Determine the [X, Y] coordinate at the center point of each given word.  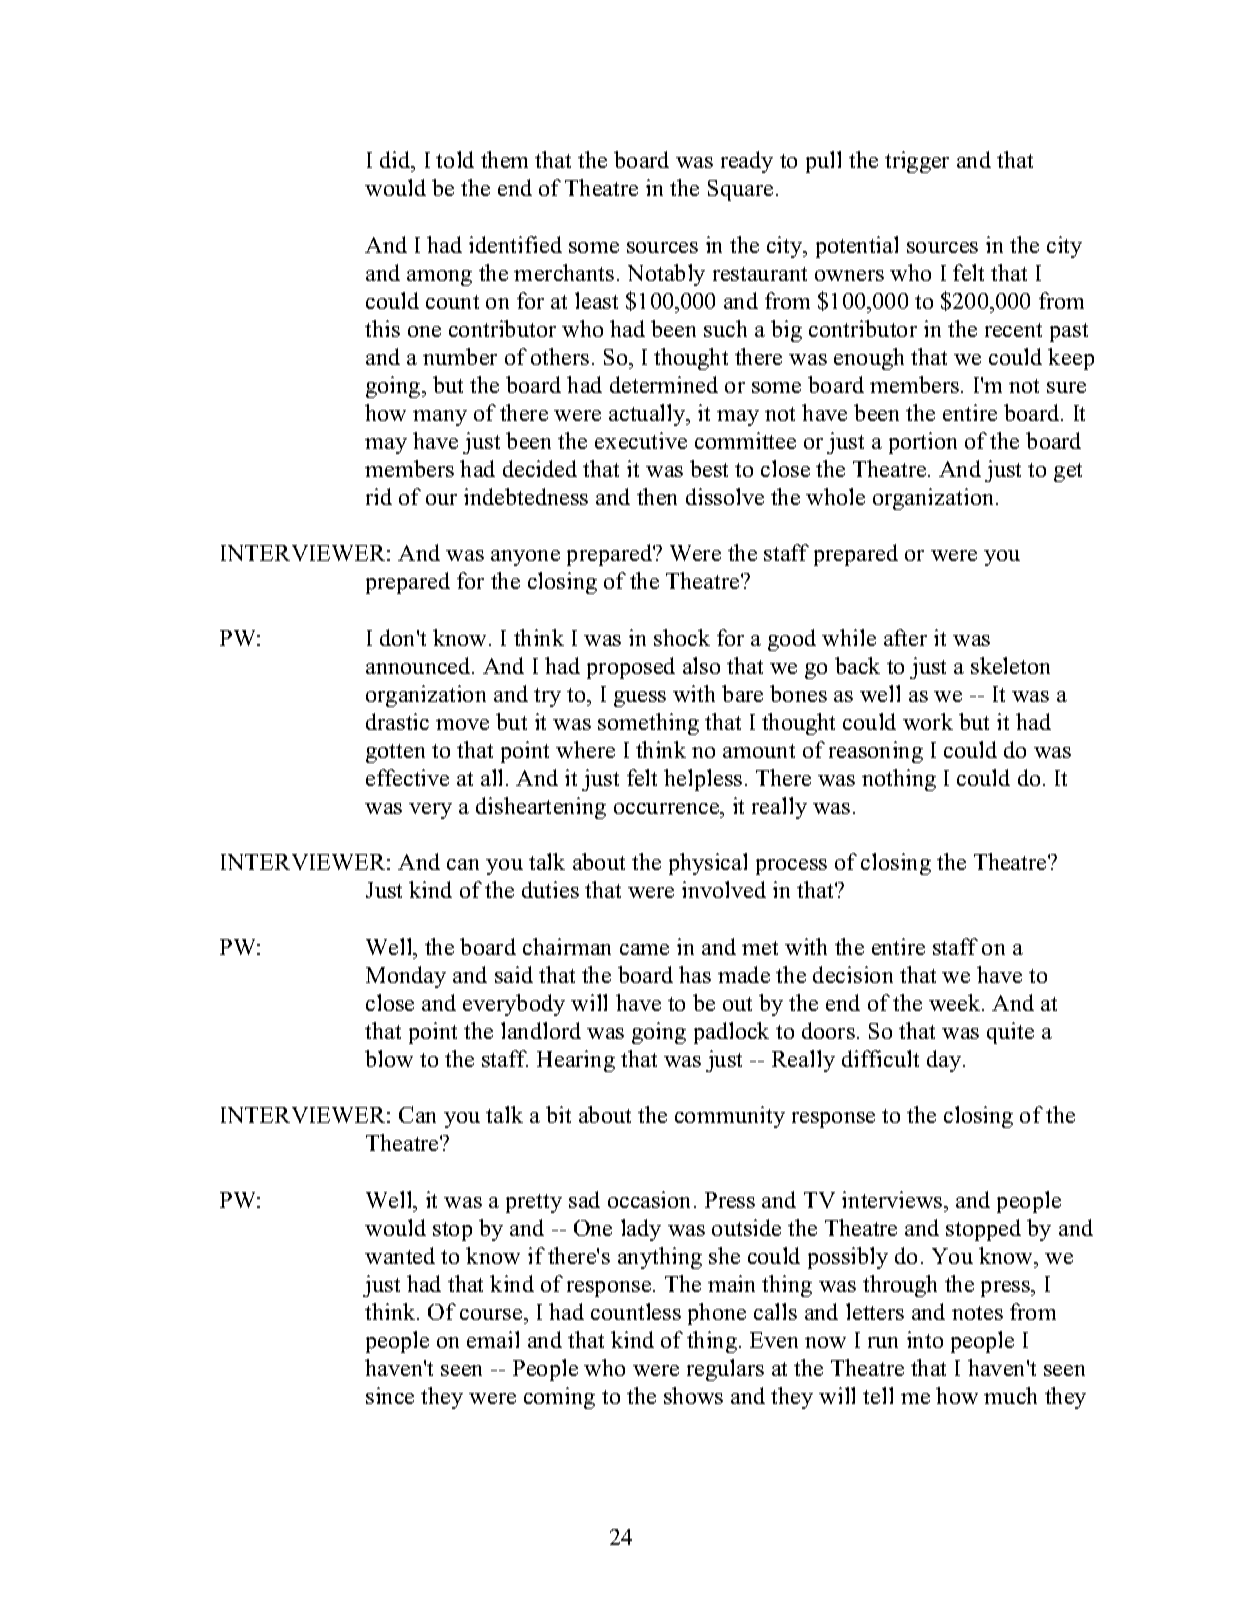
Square [740, 190]
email [493, 1339]
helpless [703, 780]
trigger [917, 162]
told [455, 159]
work [928, 721]
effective [407, 777]
